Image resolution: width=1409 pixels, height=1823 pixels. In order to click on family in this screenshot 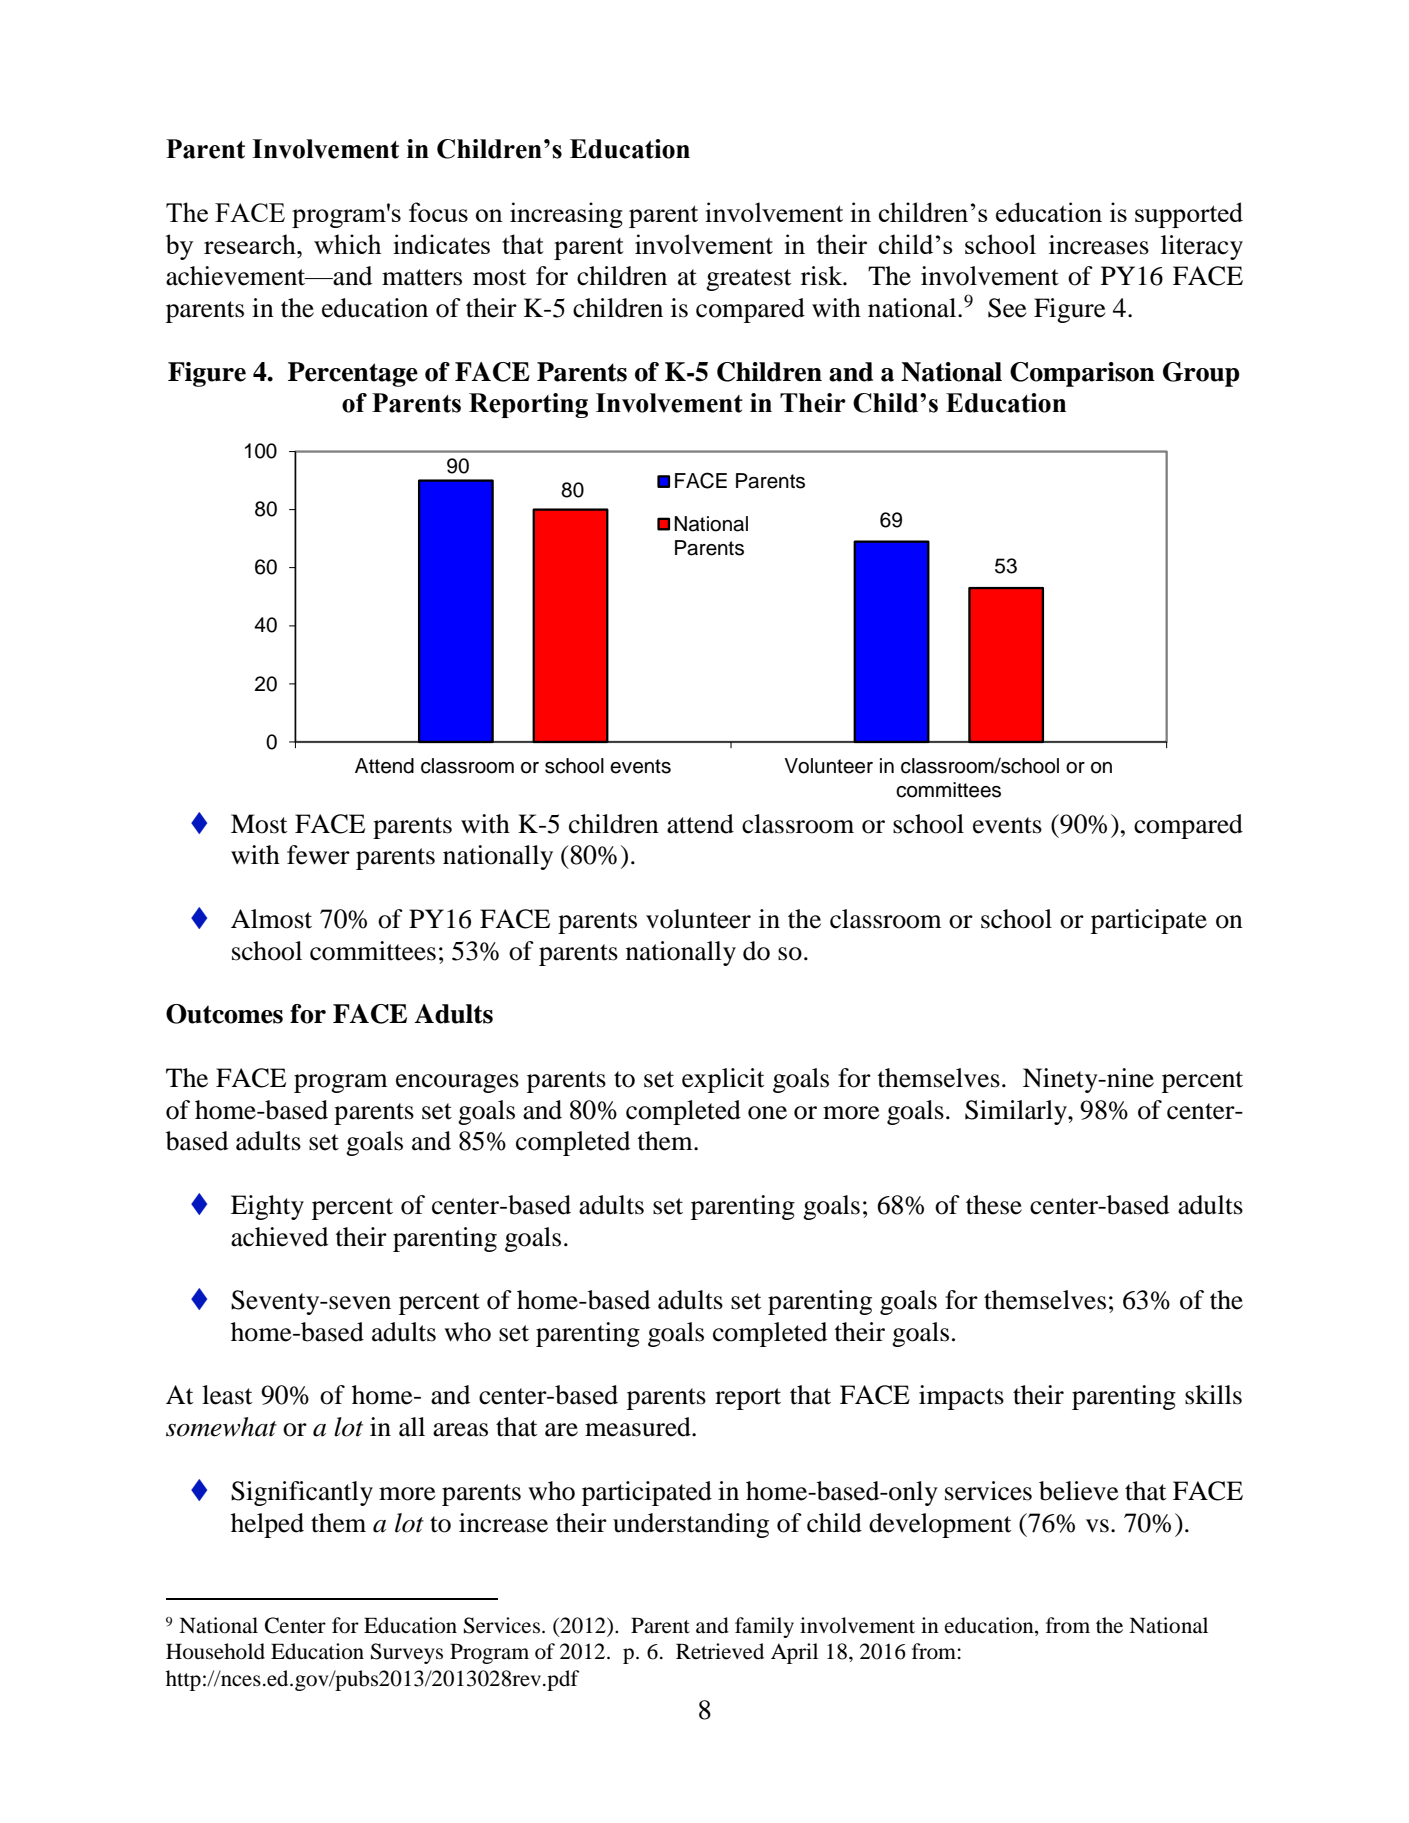, I will do `click(764, 1627)`.
